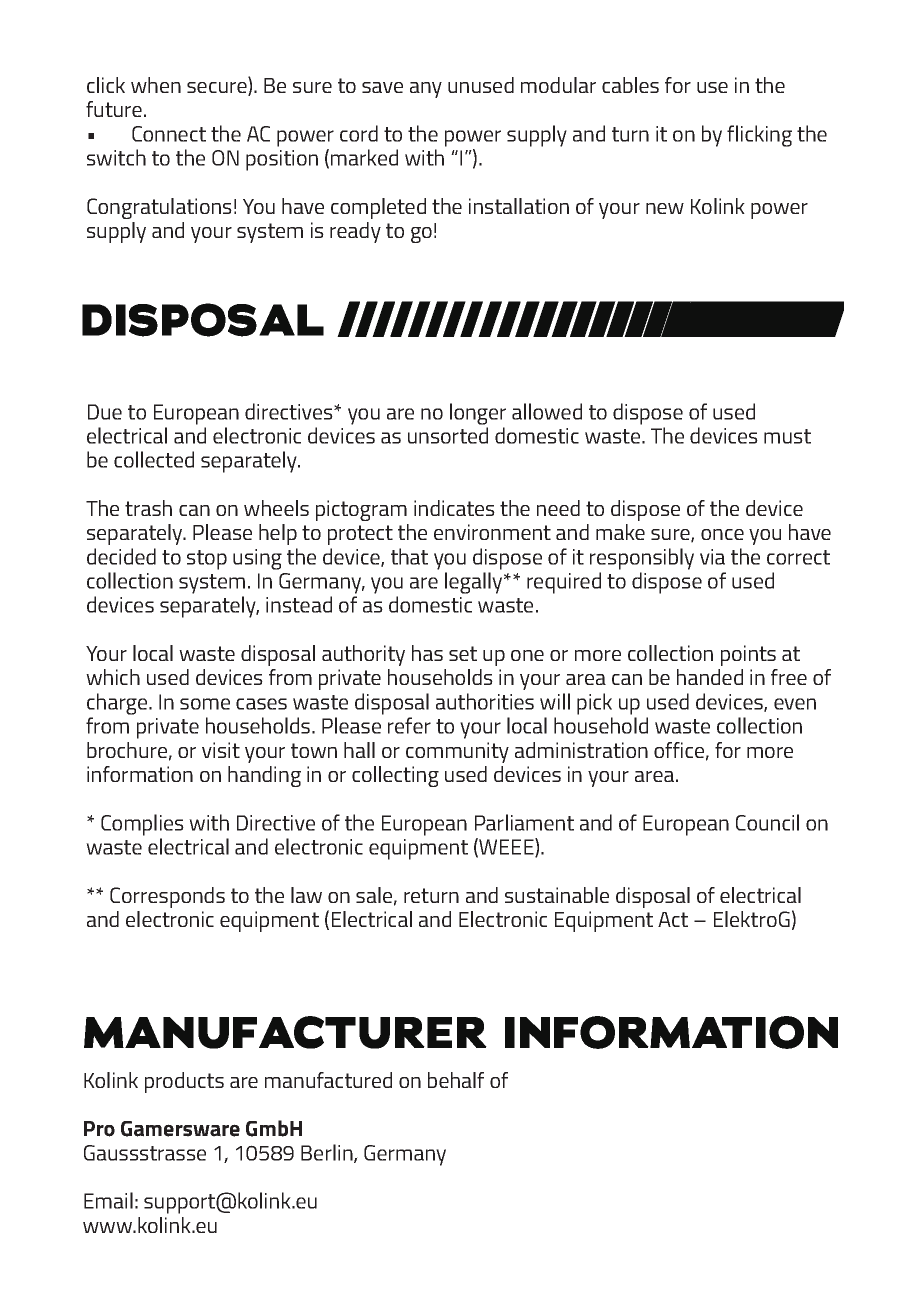 Image resolution: width=924 pixels, height=1308 pixels. Describe the element at coordinates (463, 653) in the screenshot. I see `set` at that location.
